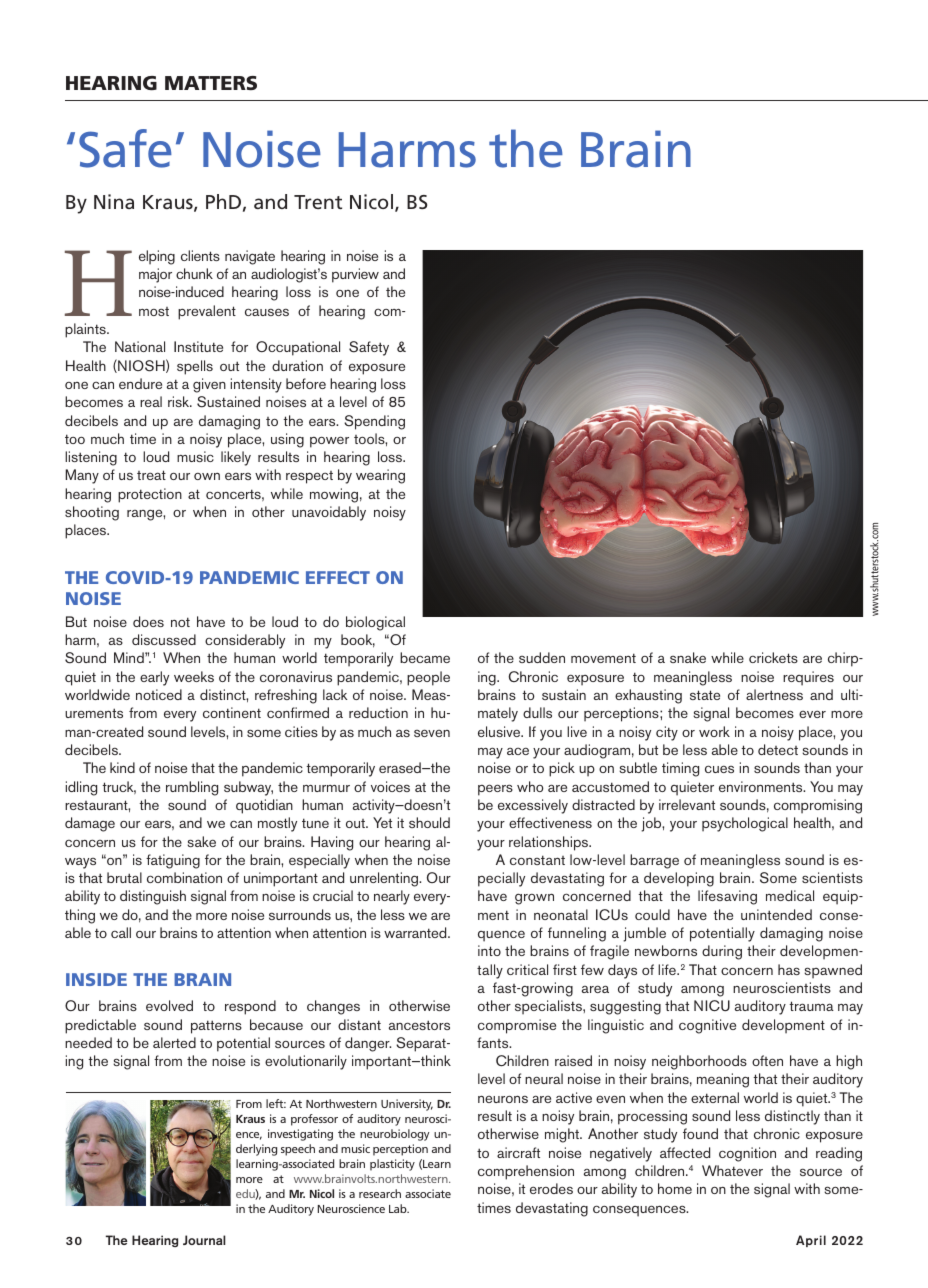 The width and height of the screenshot is (928, 1288). I want to click on alertness, so click(774, 694).
